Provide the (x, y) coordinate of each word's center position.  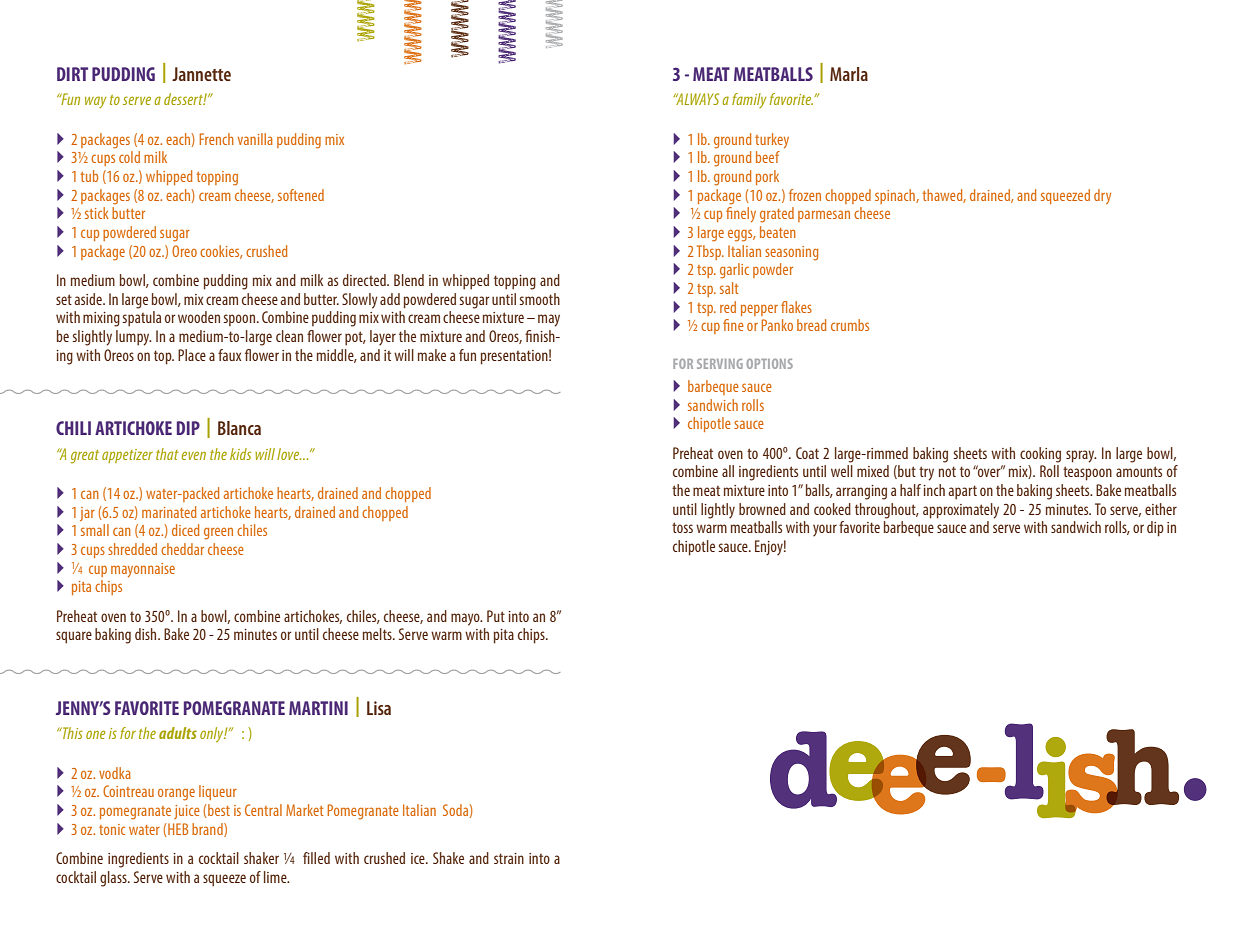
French (217, 139)
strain (509, 858)
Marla (849, 74)
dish (147, 634)
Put (496, 616)
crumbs (850, 325)
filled (316, 858)
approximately (961, 511)
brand (208, 830)
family (749, 100)
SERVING (720, 364)
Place (192, 355)
